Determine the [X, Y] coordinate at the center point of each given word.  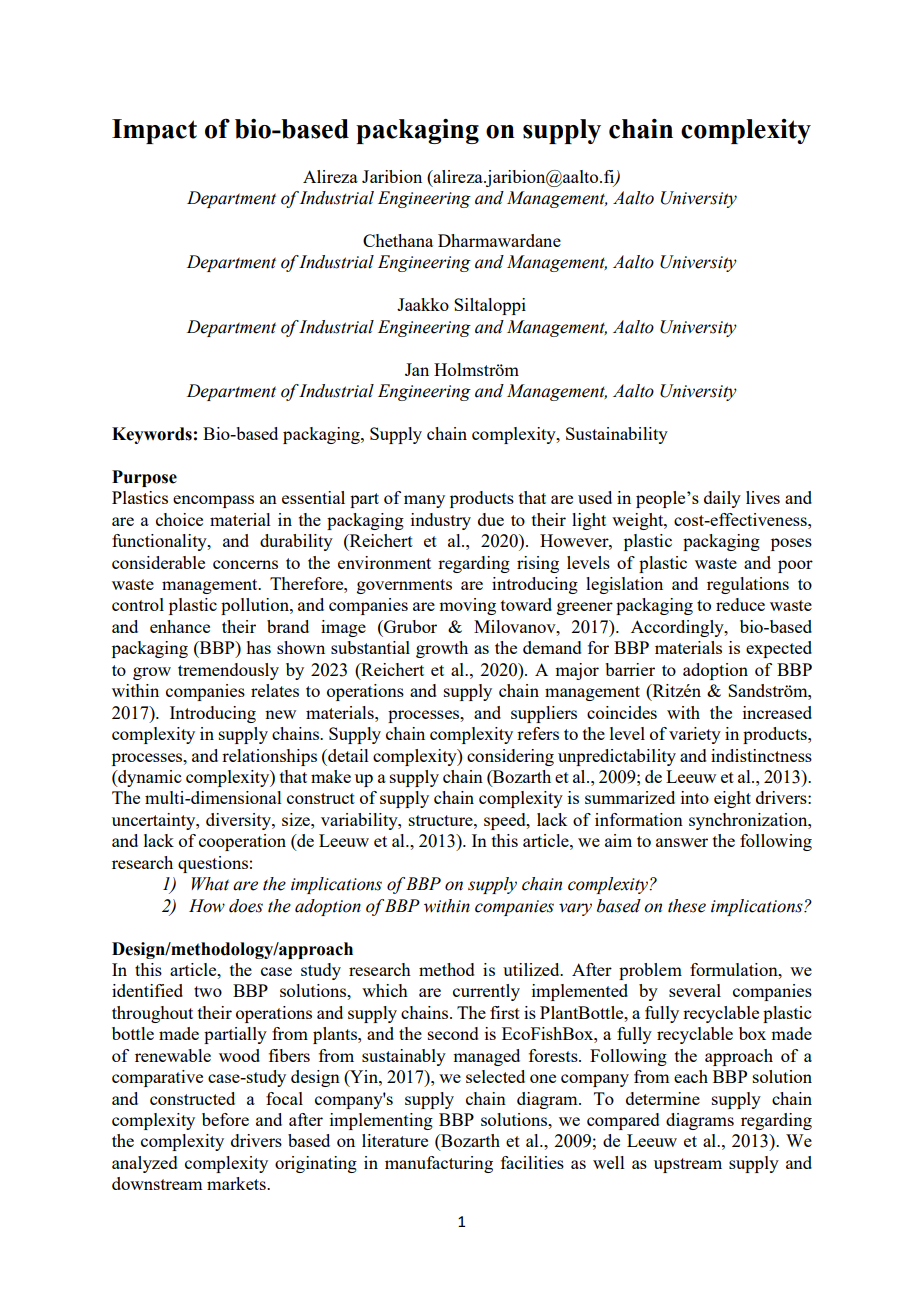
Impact [154, 131]
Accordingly [678, 628]
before [225, 1119]
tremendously [228, 671]
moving [467, 606]
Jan [417, 369]
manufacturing [439, 1164]
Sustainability [617, 435]
